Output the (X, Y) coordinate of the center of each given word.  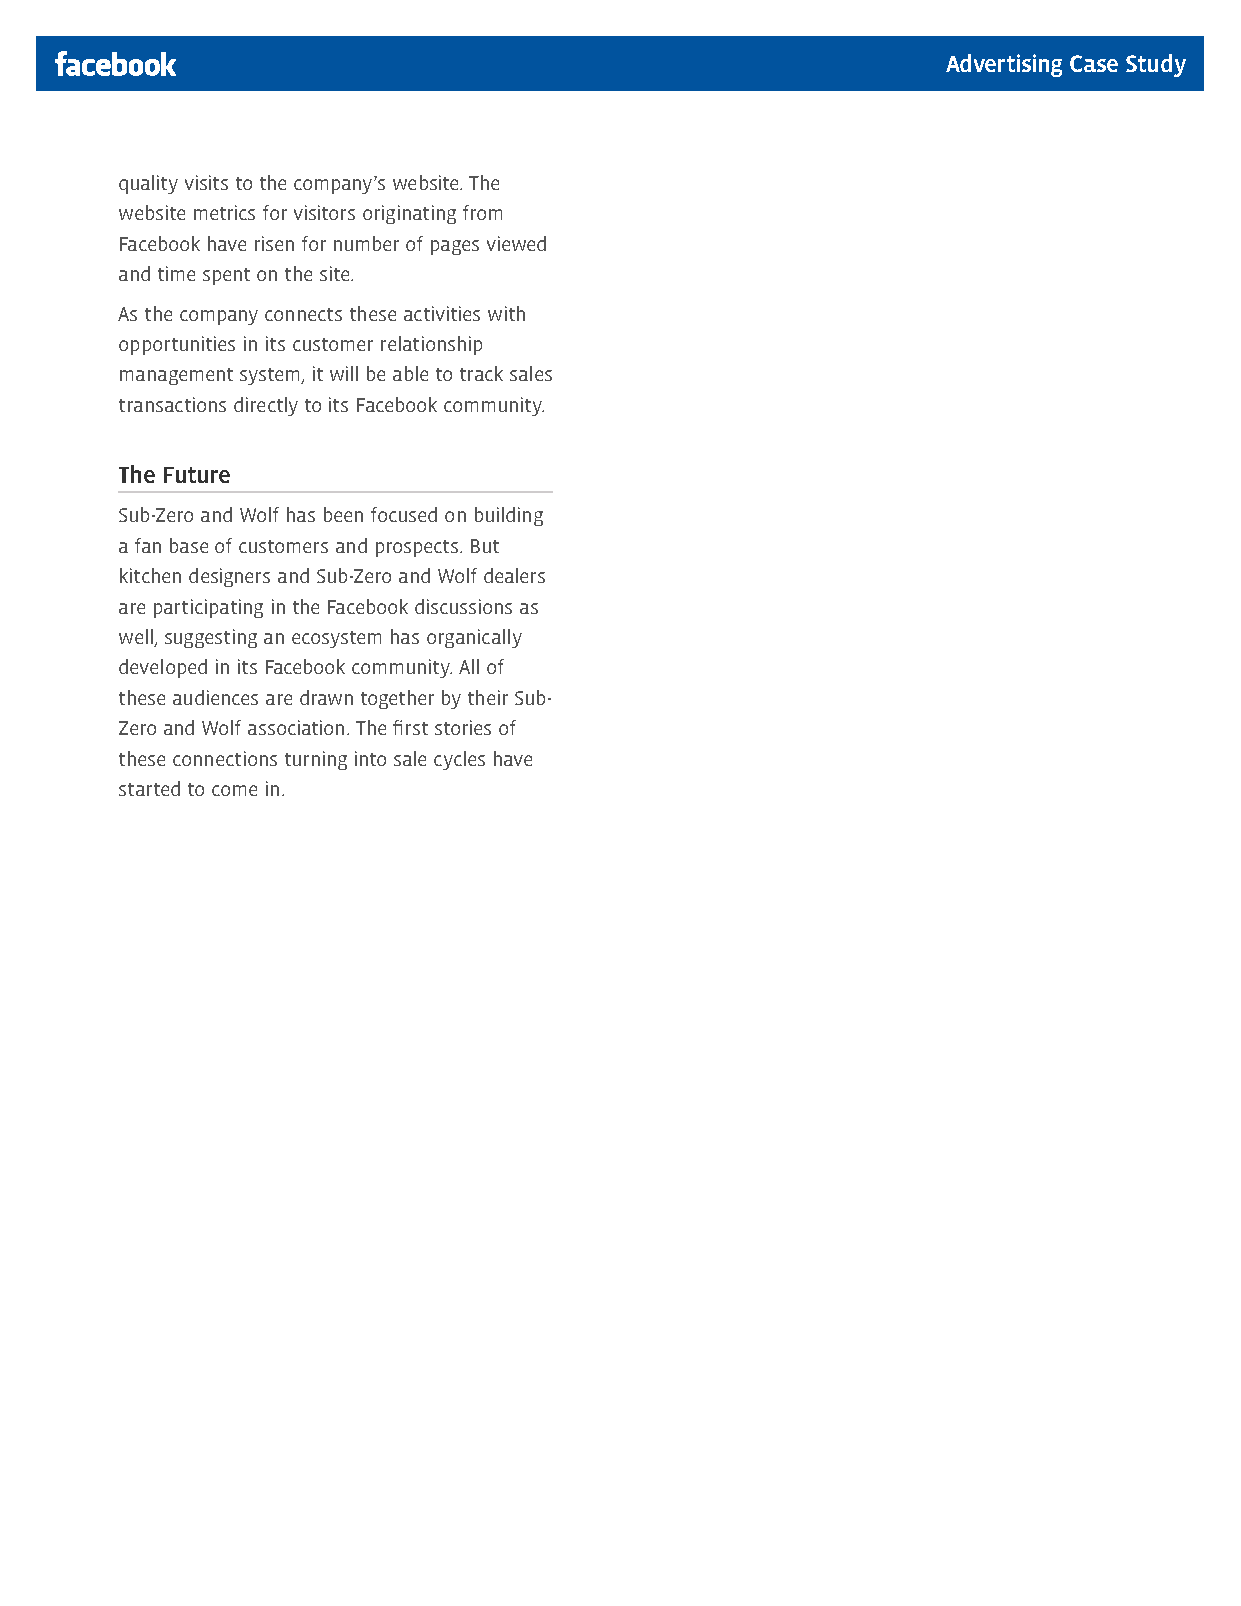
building (509, 516)
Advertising (1004, 65)
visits (206, 182)
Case (1094, 63)
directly (266, 406)
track (481, 373)
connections (225, 758)
